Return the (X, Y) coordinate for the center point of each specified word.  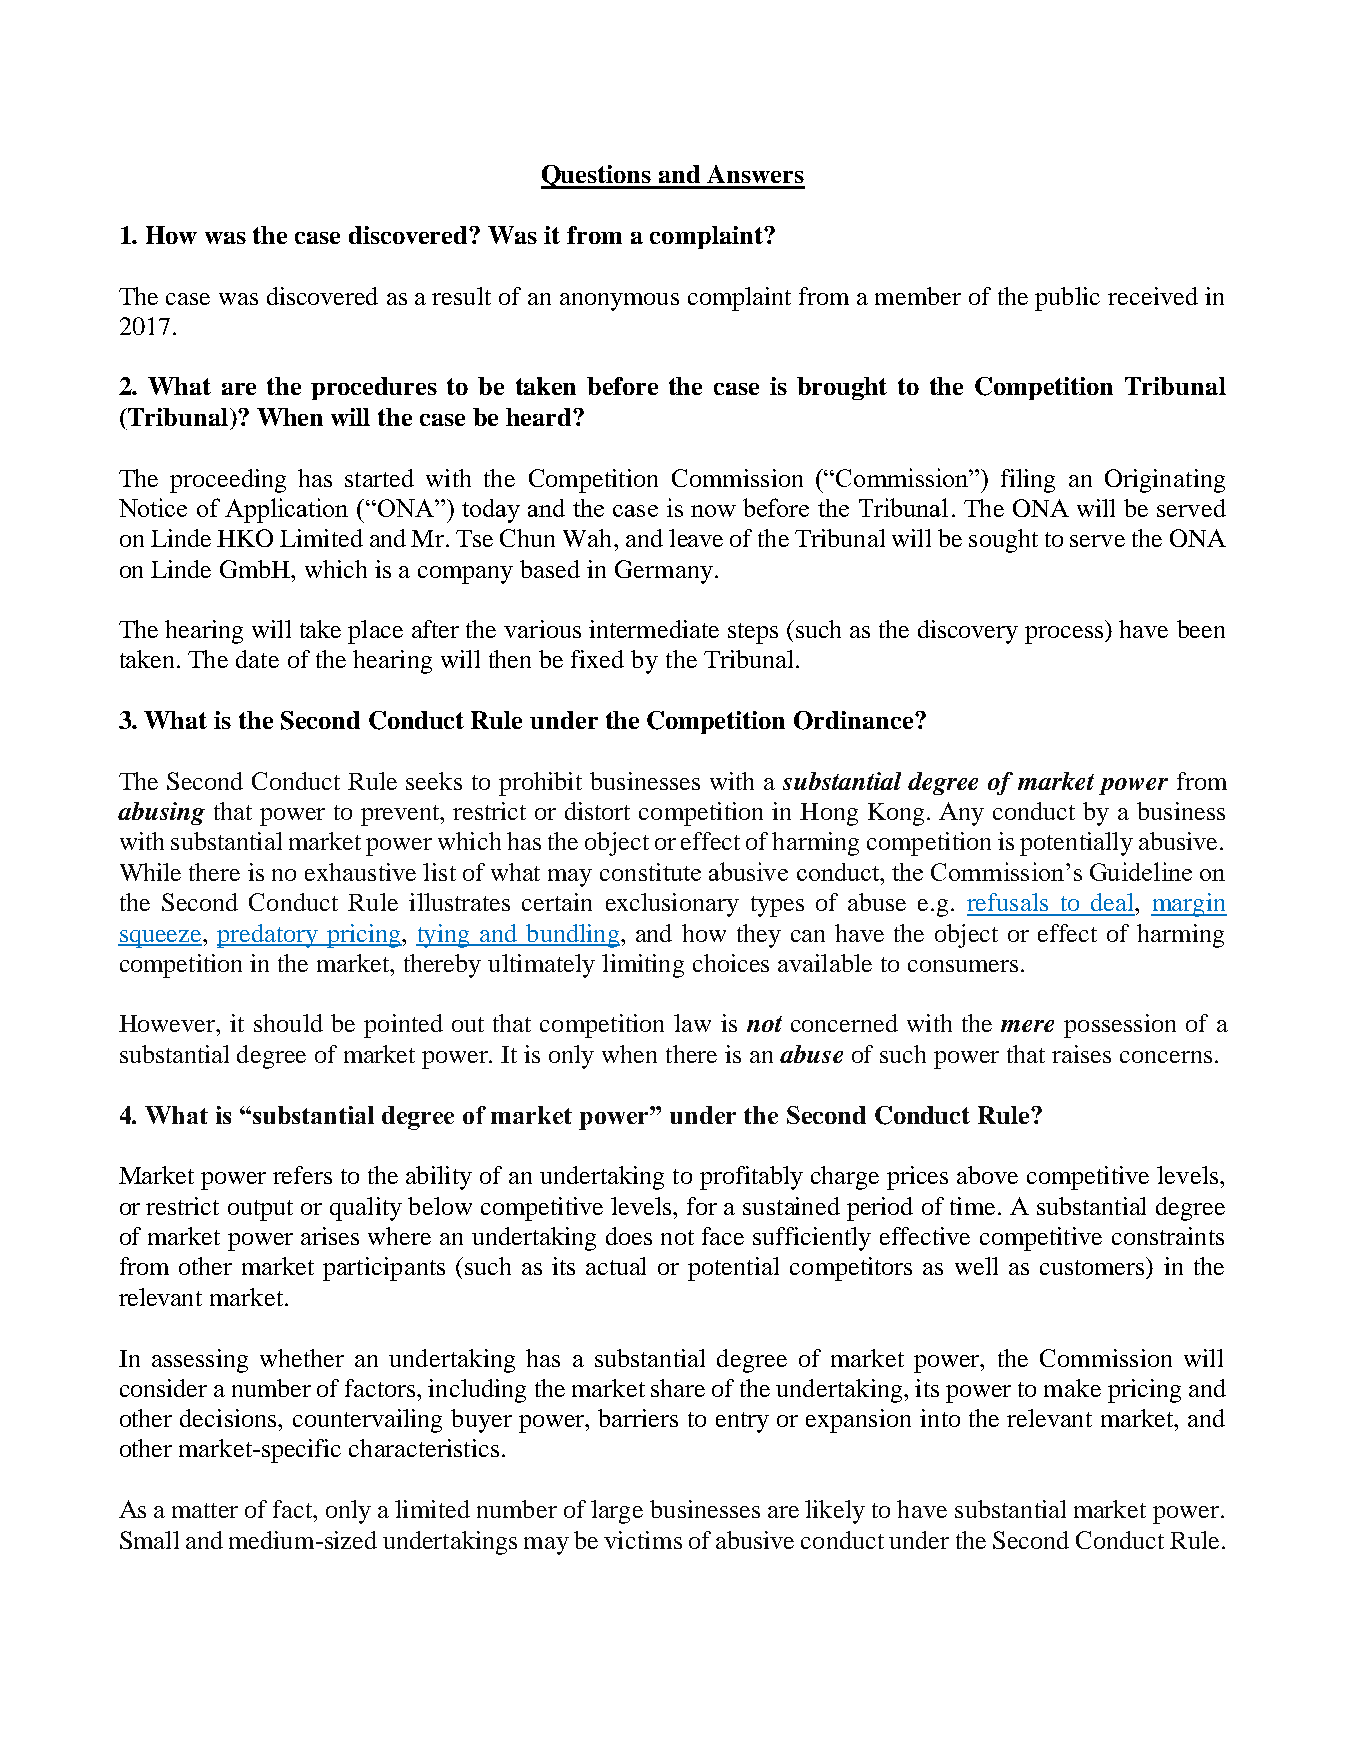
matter (205, 1510)
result (461, 296)
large (617, 1512)
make (1072, 1388)
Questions (597, 177)
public (1067, 299)
